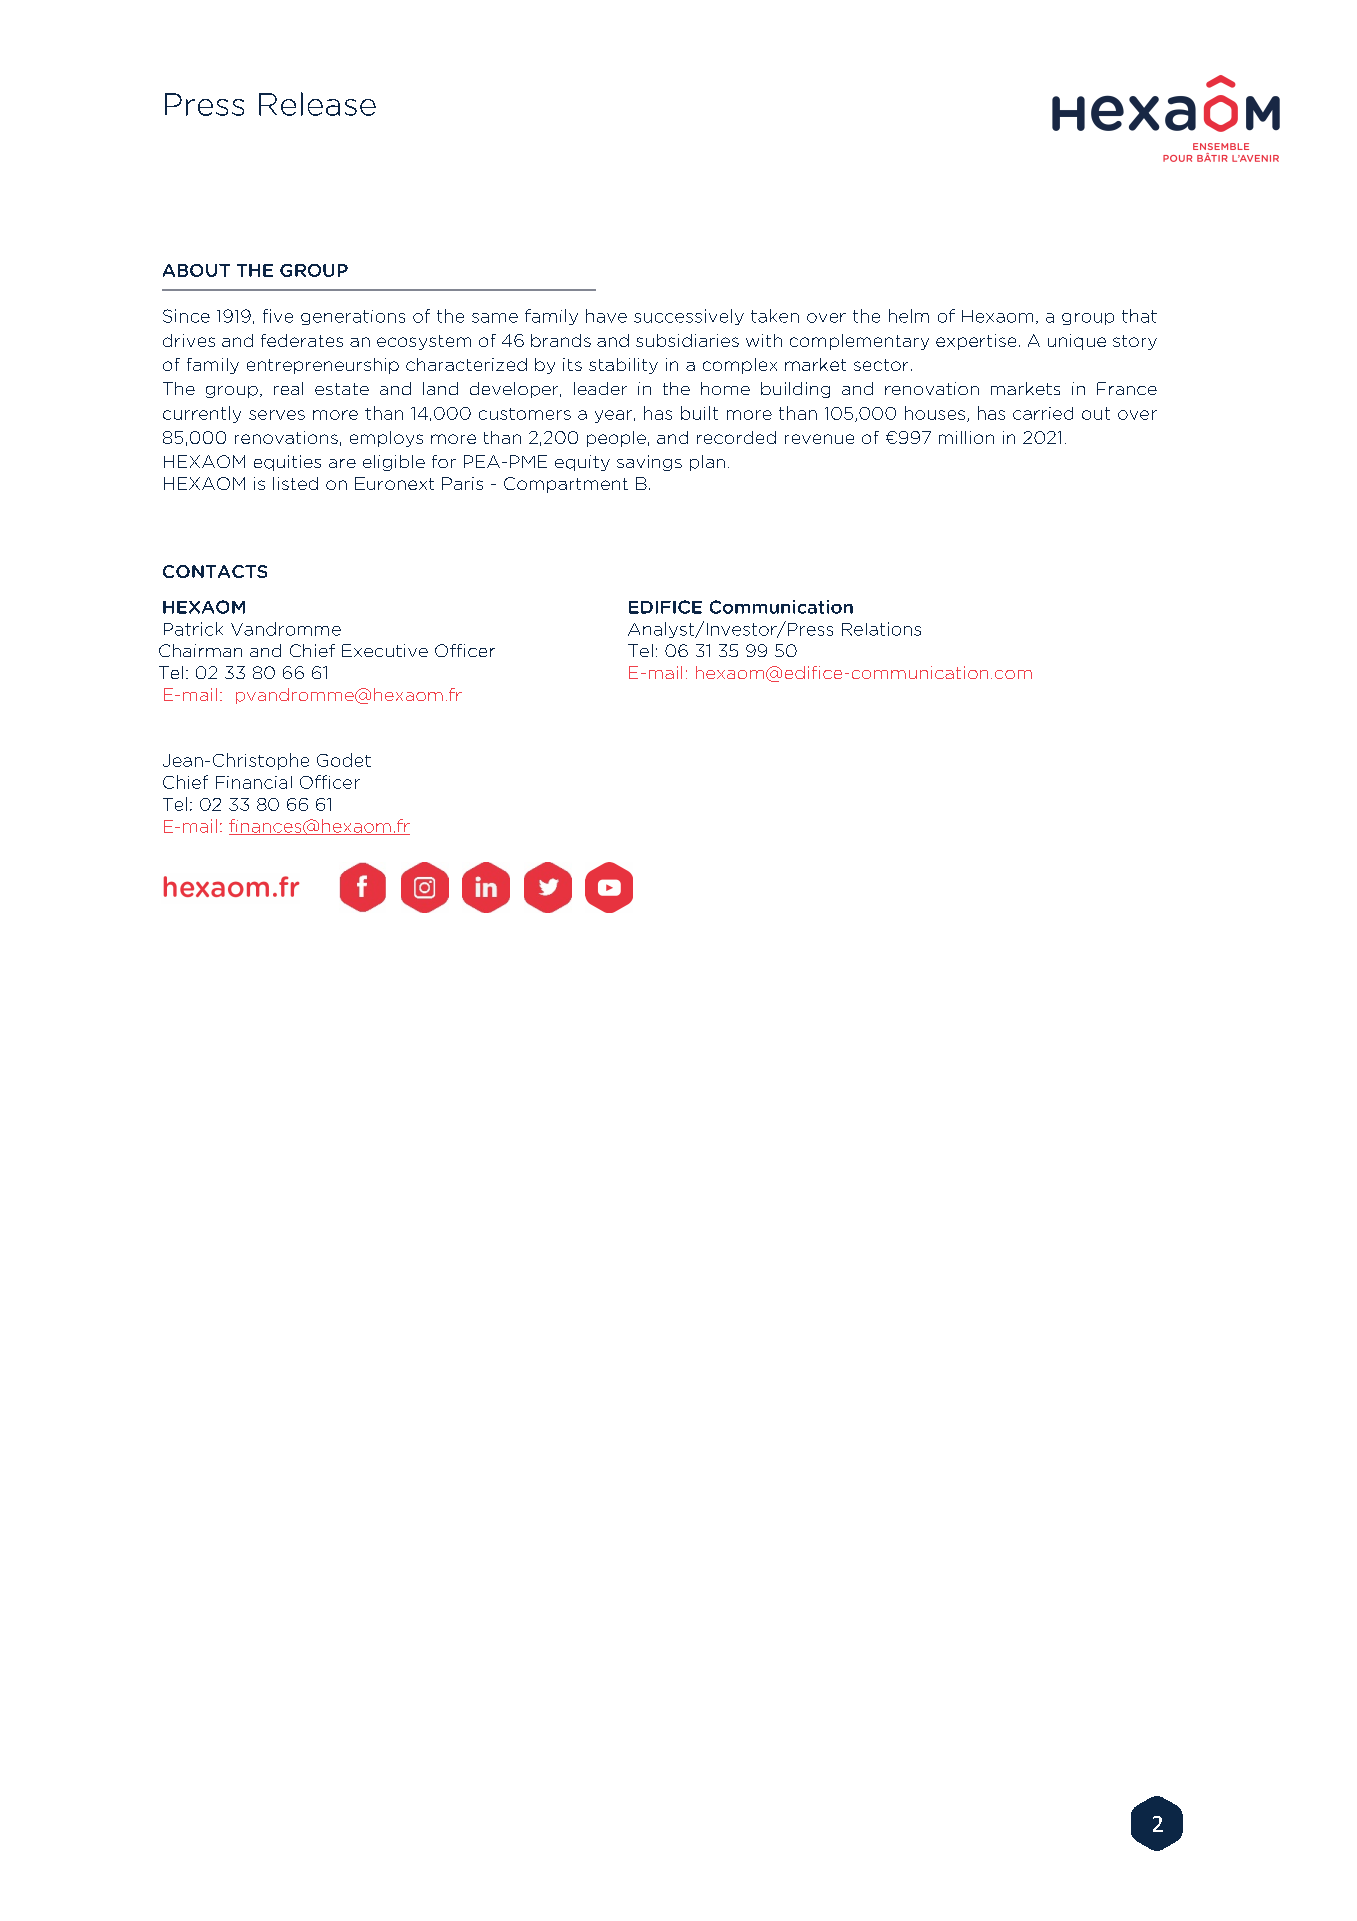 The height and width of the page is (1921, 1357). Describe the element at coordinates (881, 629) in the page. I see `Relations` at that location.
